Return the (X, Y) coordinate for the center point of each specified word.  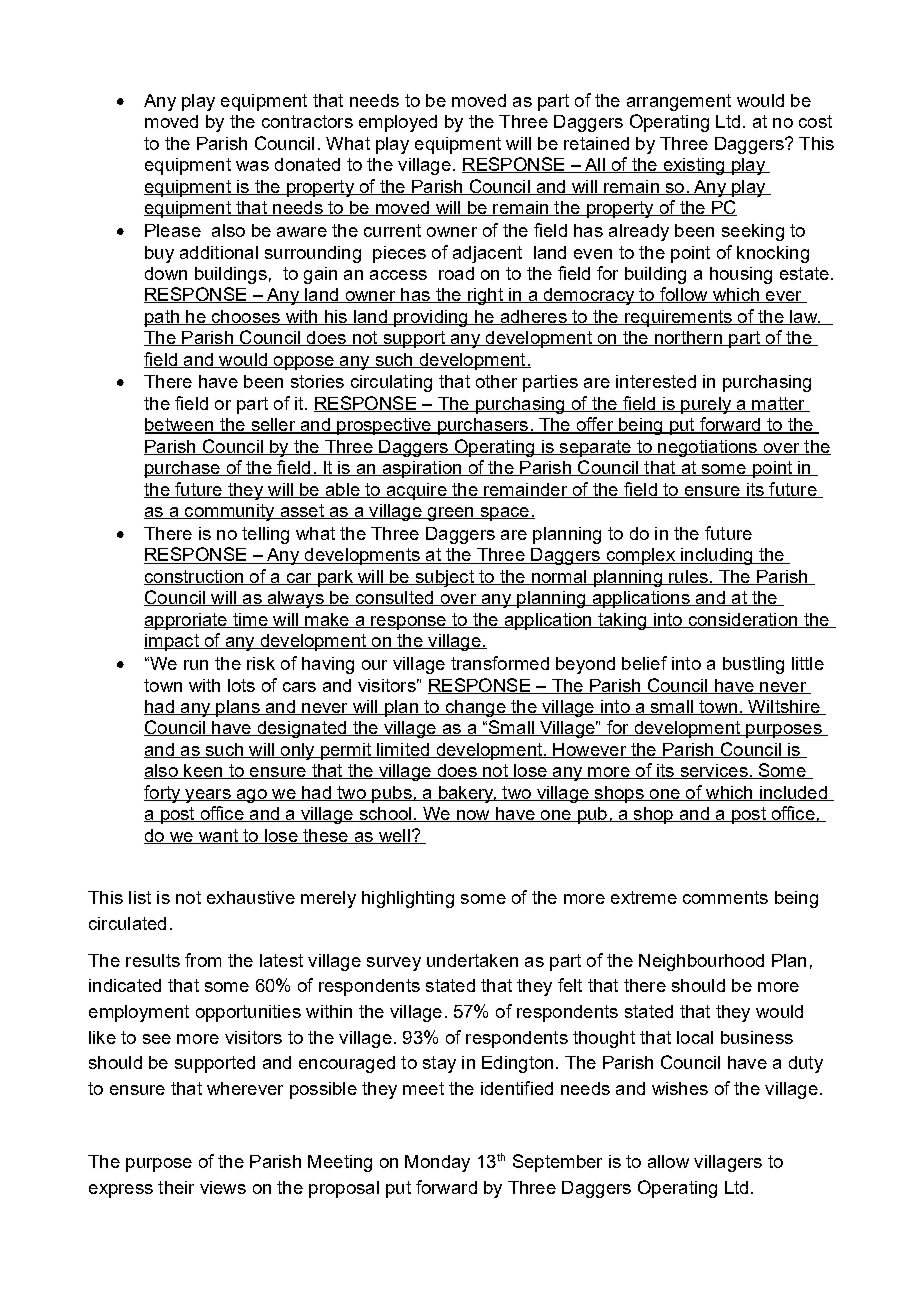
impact (172, 642)
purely (706, 405)
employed (398, 123)
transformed (500, 663)
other (496, 381)
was (252, 166)
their (176, 1187)
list (140, 897)
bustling (753, 665)
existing (694, 166)
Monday (437, 1163)
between (180, 426)
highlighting (408, 899)
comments (725, 897)
